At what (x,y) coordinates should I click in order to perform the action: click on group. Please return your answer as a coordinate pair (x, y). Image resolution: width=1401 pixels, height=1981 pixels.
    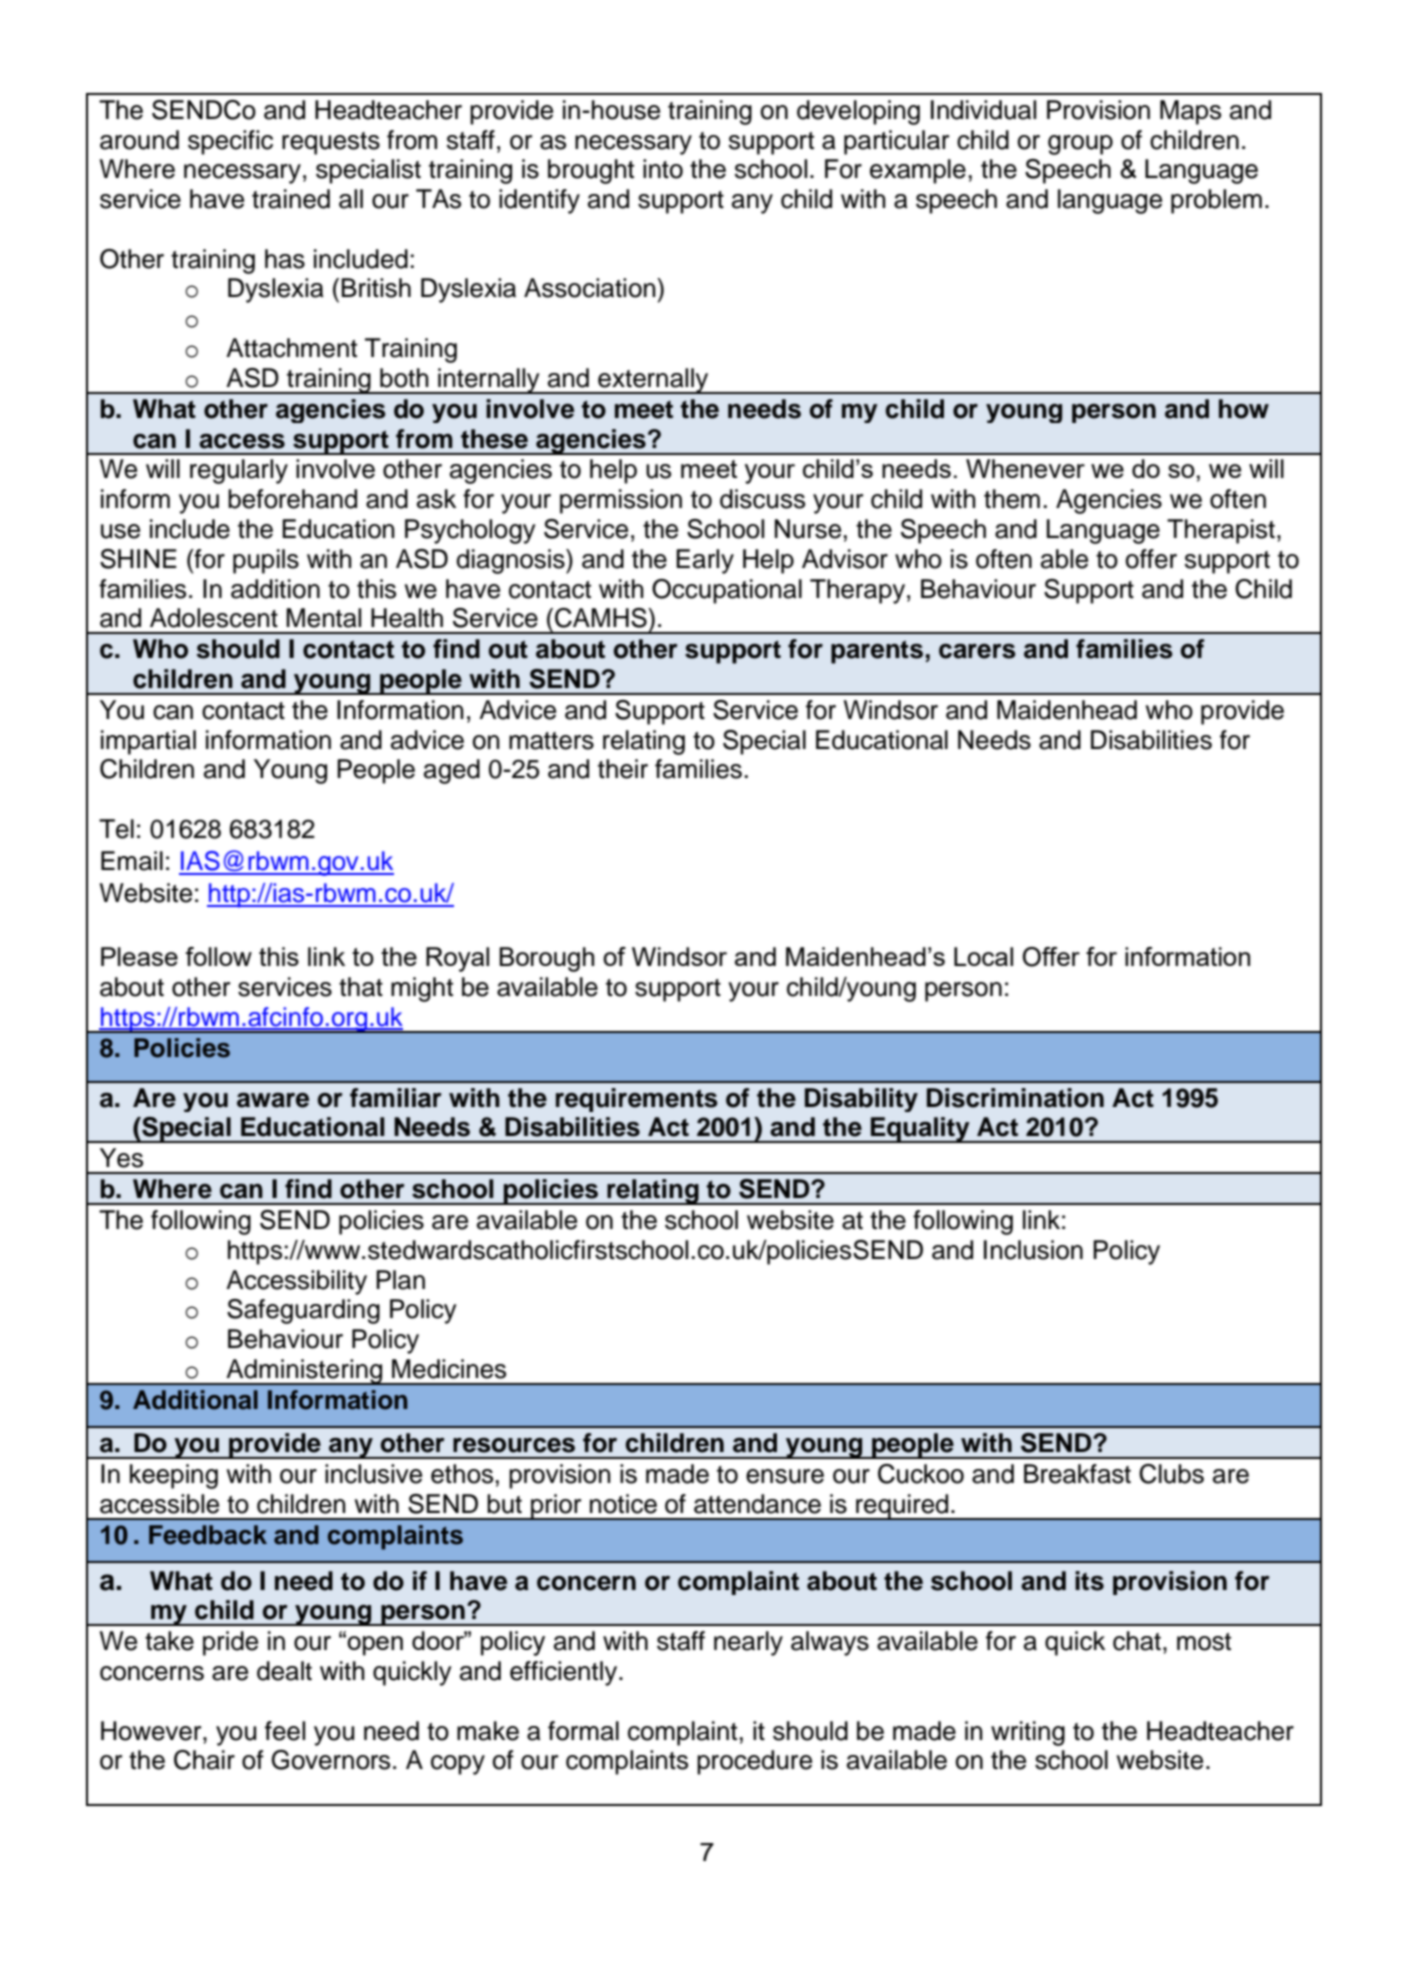
    Looking at the image, I should click on (1080, 145).
